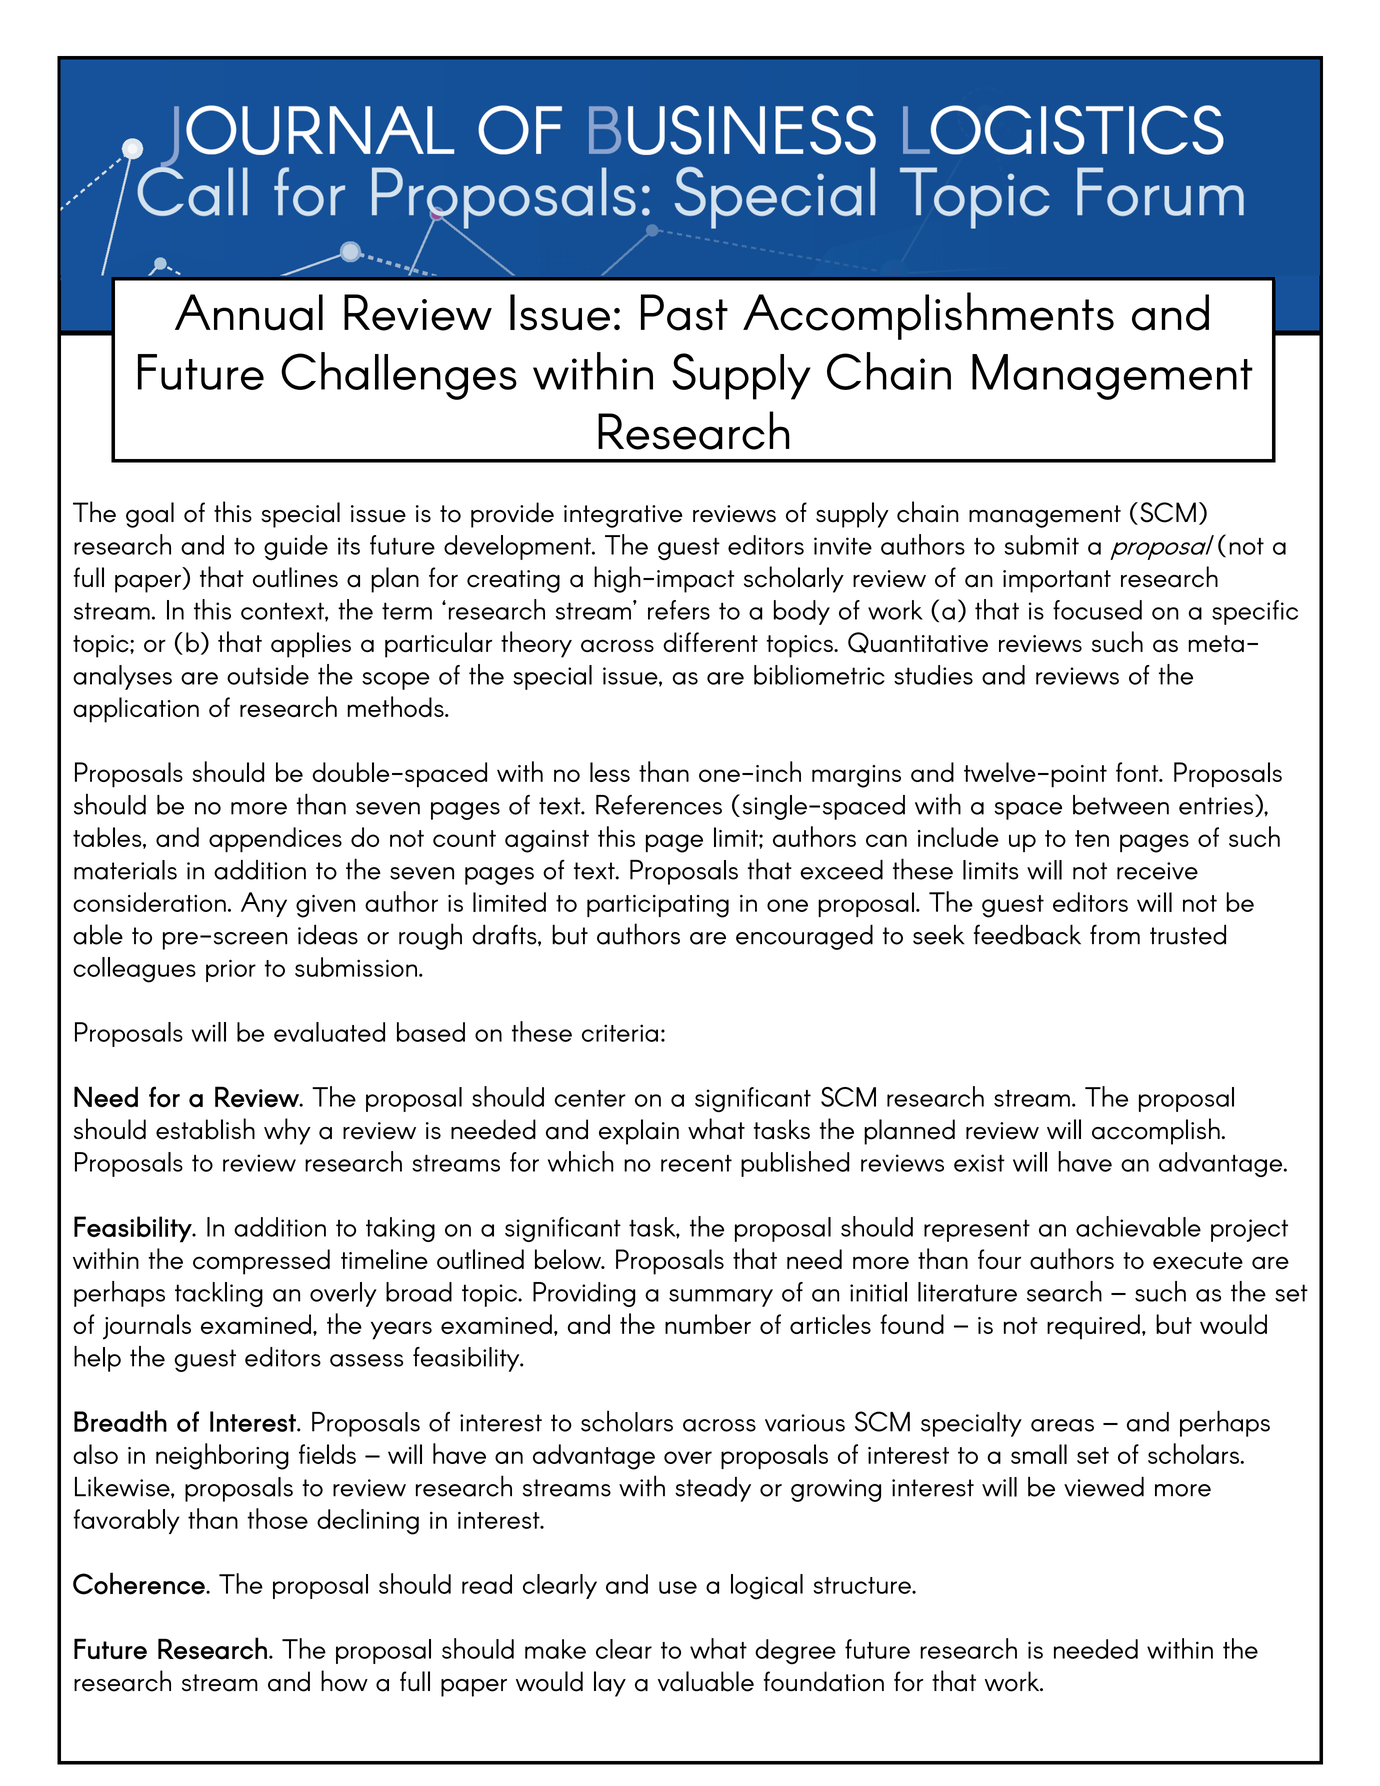 This screenshot has width=1380, height=1786. I want to click on submit, so click(1041, 545).
